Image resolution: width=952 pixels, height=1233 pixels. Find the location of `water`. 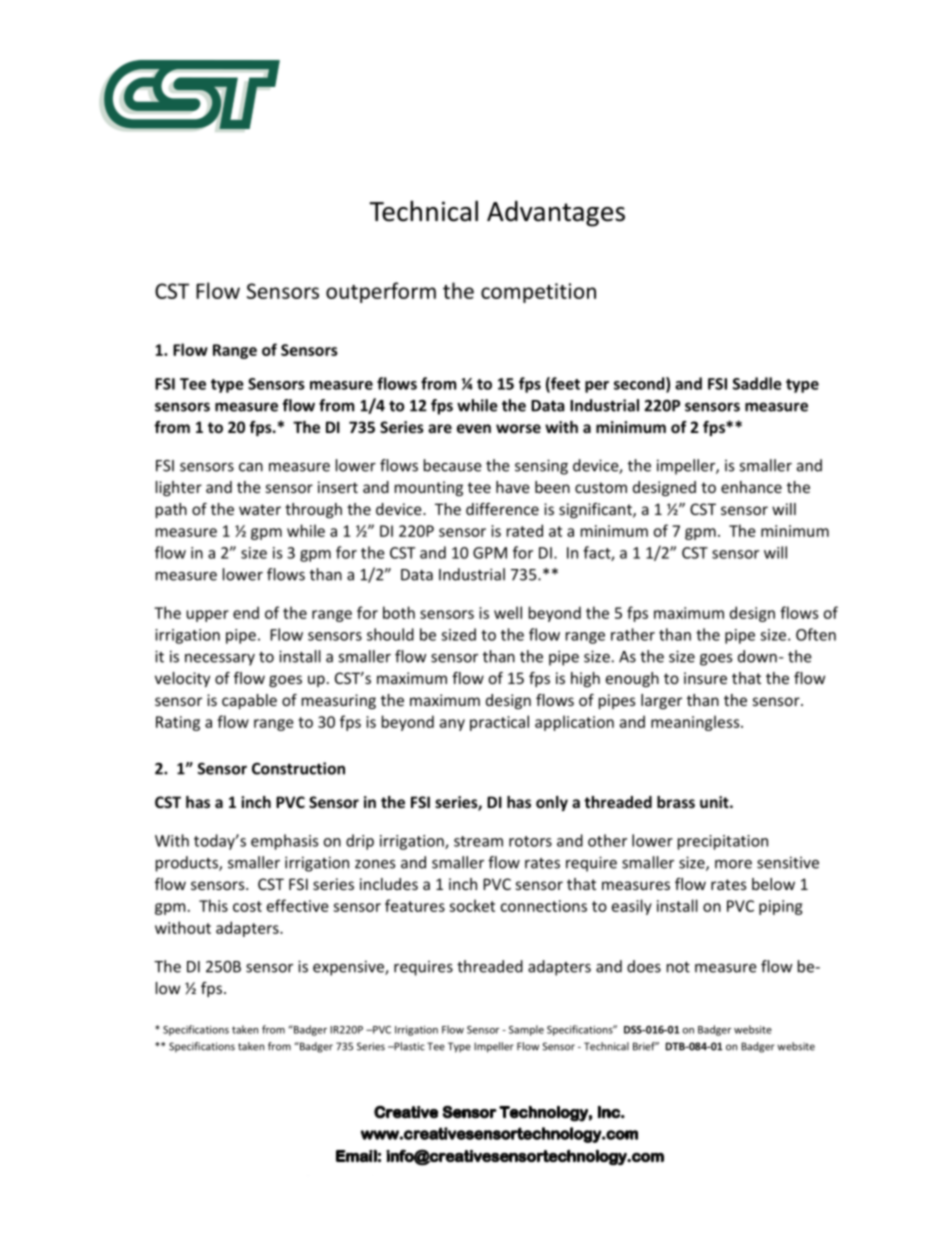

water is located at coordinates (260, 509).
